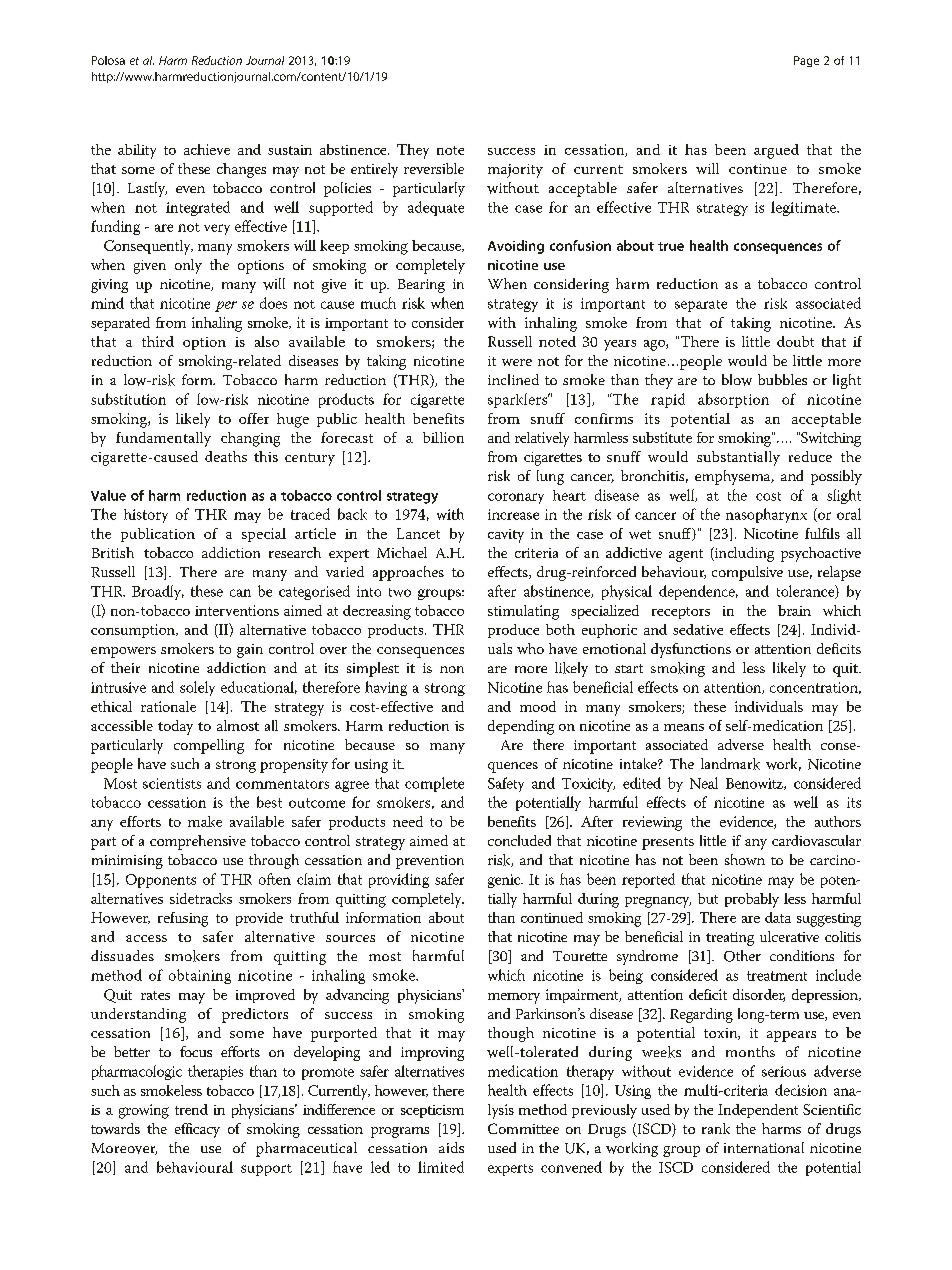 The image size is (952, 1270). I want to click on efficacy, so click(197, 1130).
